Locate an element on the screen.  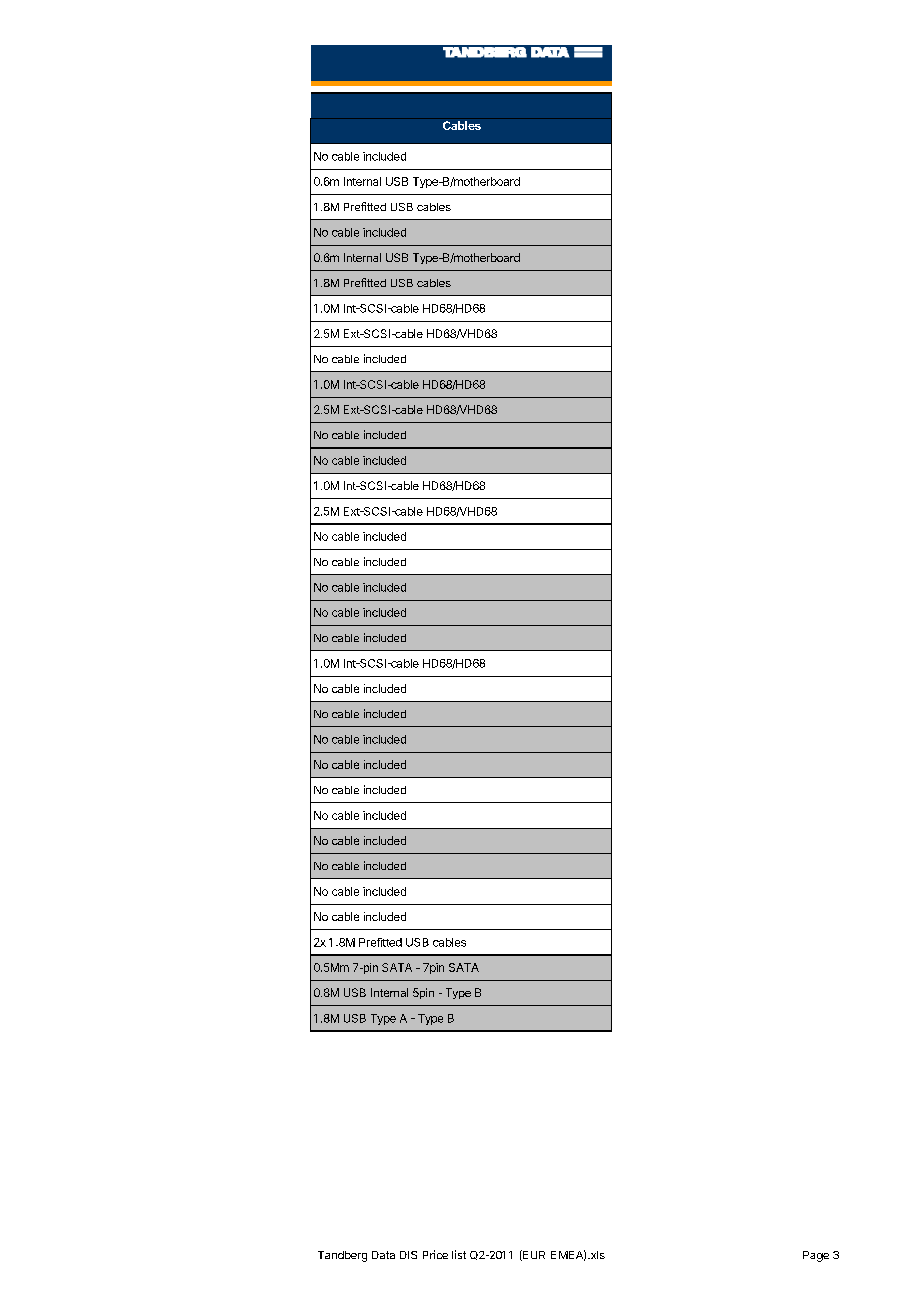
Price is located at coordinates (435, 1254).
